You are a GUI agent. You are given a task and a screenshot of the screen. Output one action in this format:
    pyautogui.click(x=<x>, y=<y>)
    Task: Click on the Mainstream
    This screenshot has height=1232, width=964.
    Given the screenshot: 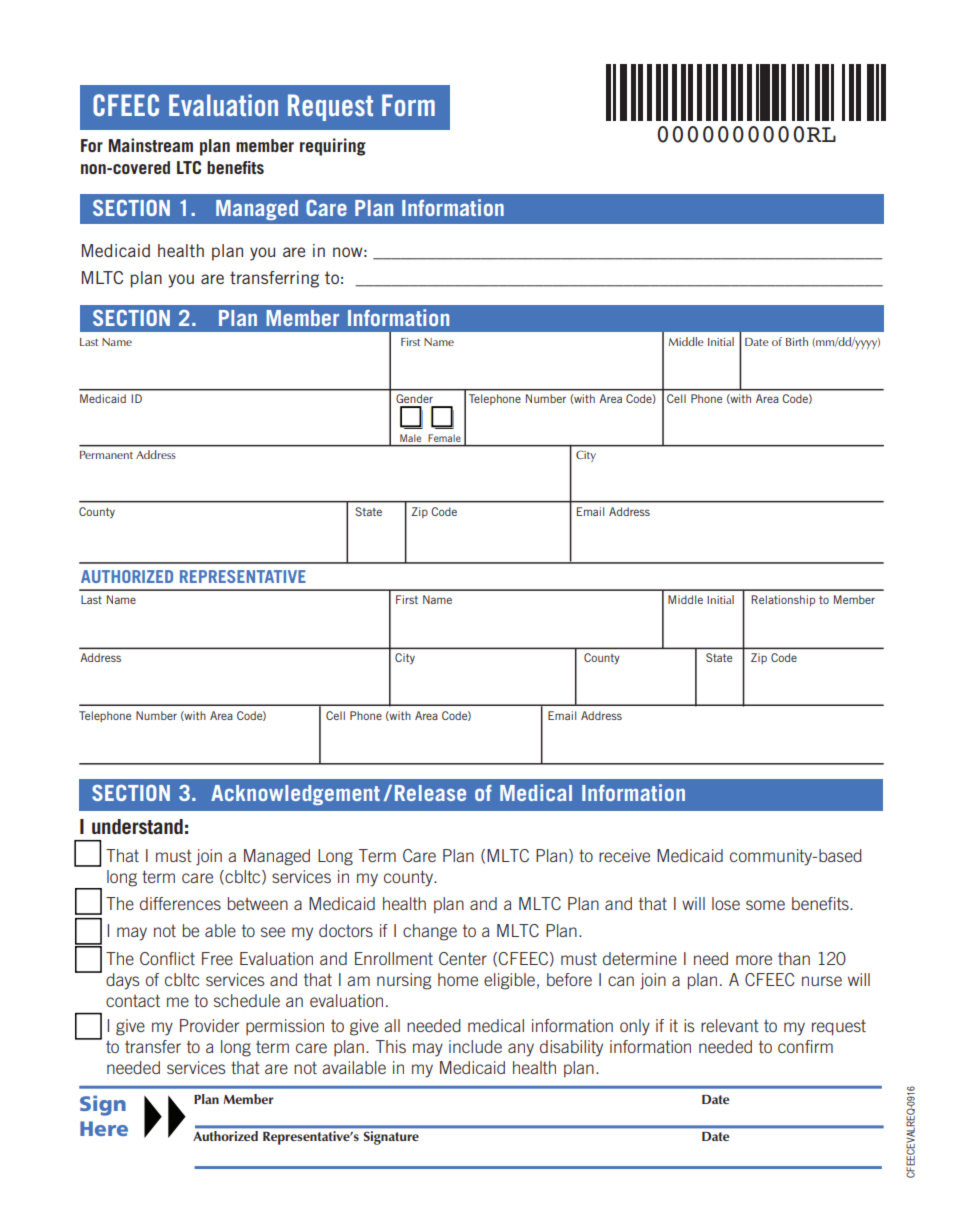 What is the action you would take?
    pyautogui.click(x=151, y=145)
